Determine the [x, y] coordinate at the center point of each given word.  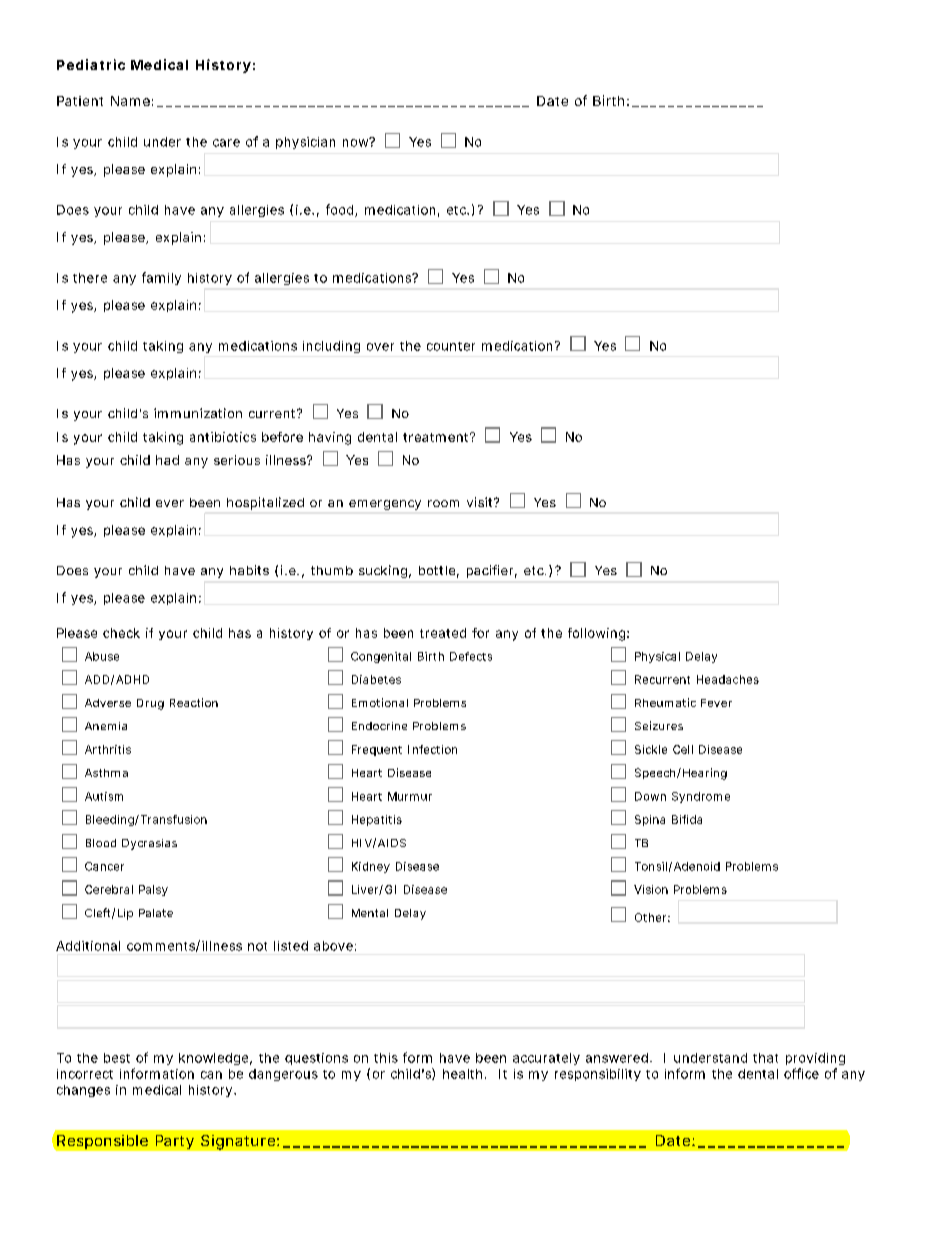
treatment [437, 437]
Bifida [687, 819]
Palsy [153, 890]
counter [451, 346]
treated [443, 633]
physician [305, 143]
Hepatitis [377, 820]
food [339, 209]
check [121, 633]
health [462, 1074]
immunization [198, 413]
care [226, 143]
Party [175, 1142]
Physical [657, 657]
